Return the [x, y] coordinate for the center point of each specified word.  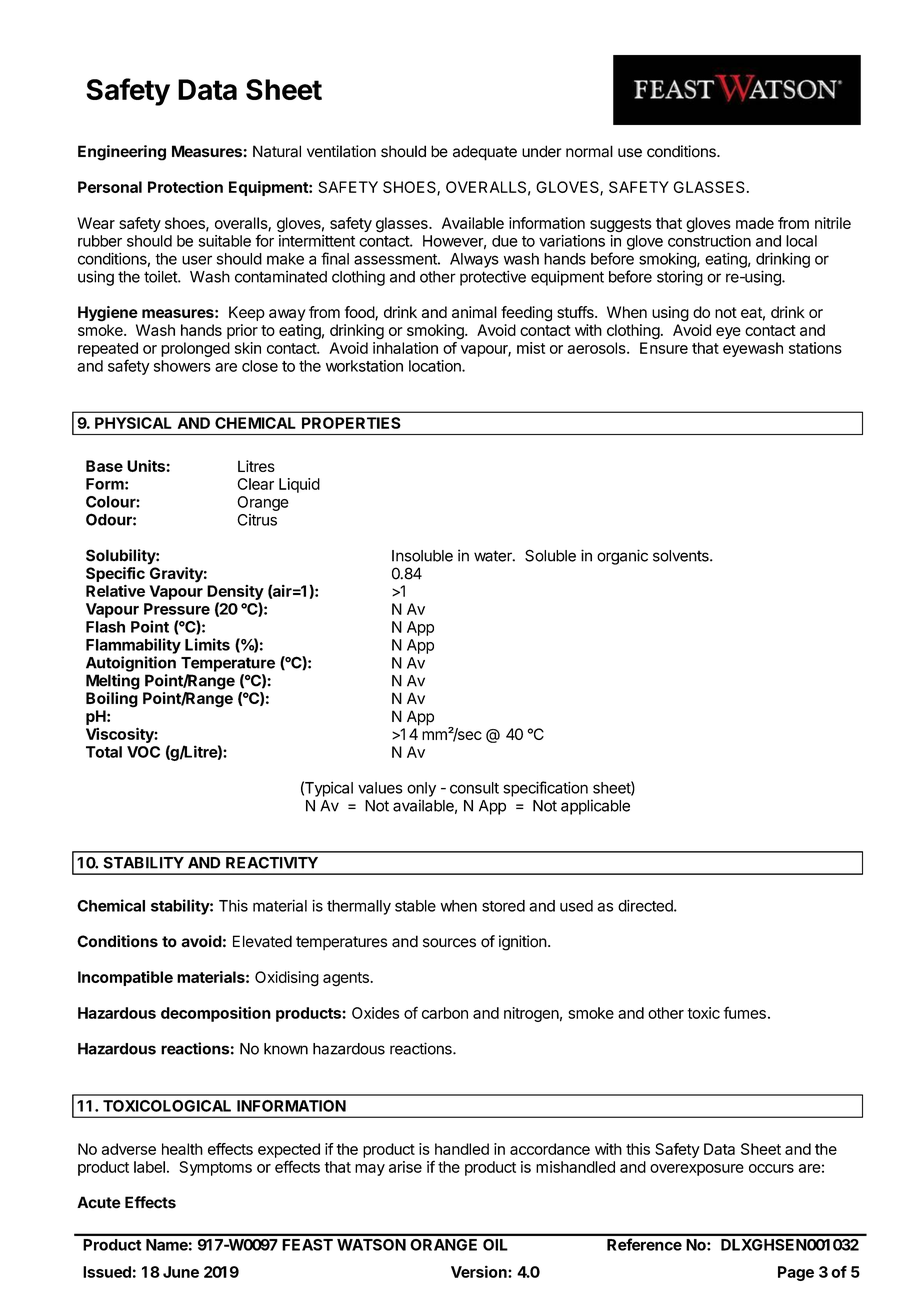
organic [622, 557]
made [755, 223]
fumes [744, 1013]
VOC [143, 752]
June [181, 1272]
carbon [445, 1013]
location [436, 366]
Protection [185, 187]
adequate [485, 153]
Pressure [177, 609]
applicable [595, 807]
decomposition [216, 1014]
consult [474, 788]
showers [182, 366]
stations [815, 348]
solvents [682, 556]
